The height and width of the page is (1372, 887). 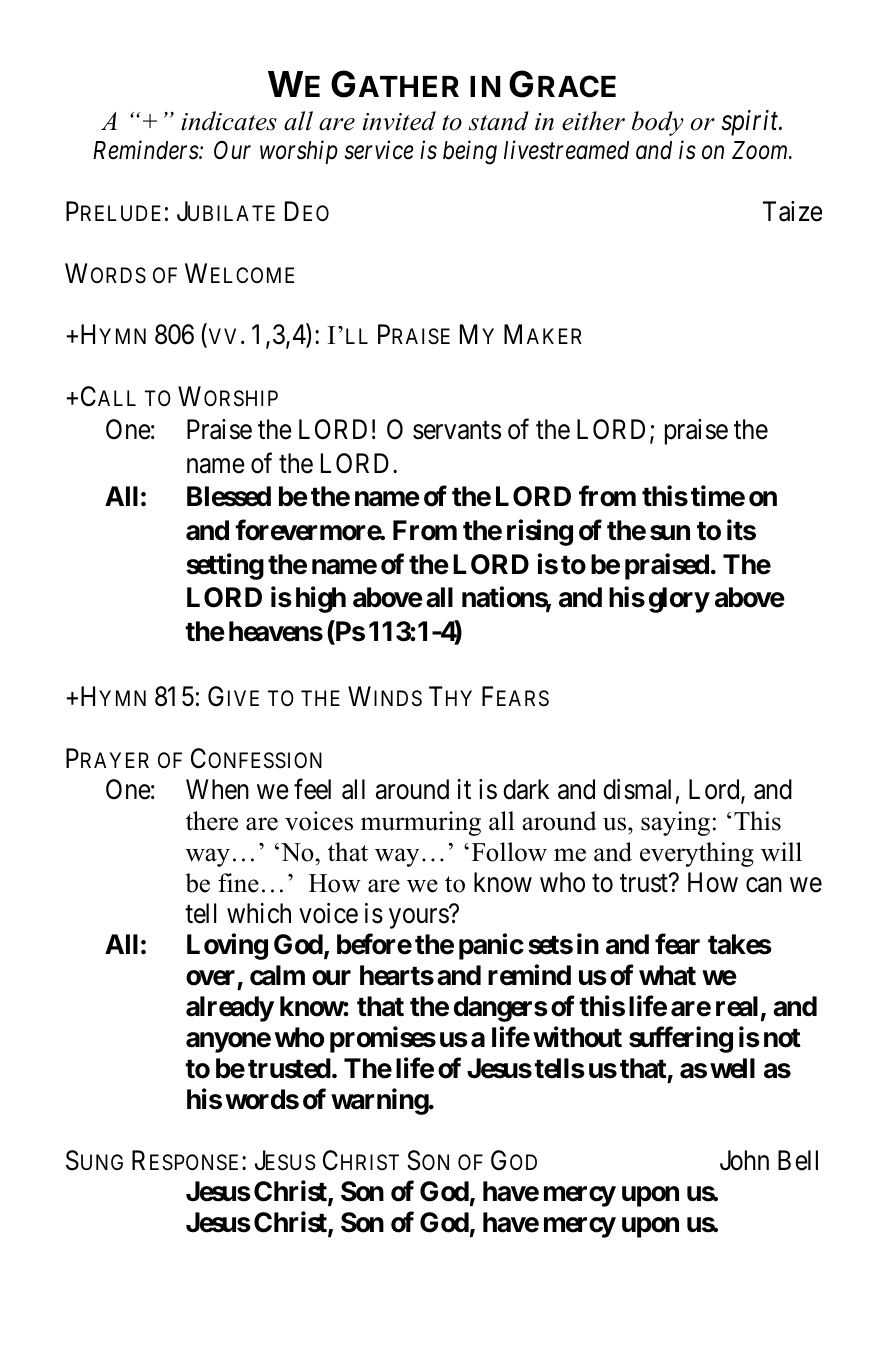 I want to click on Zoom, so click(x=761, y=150).
